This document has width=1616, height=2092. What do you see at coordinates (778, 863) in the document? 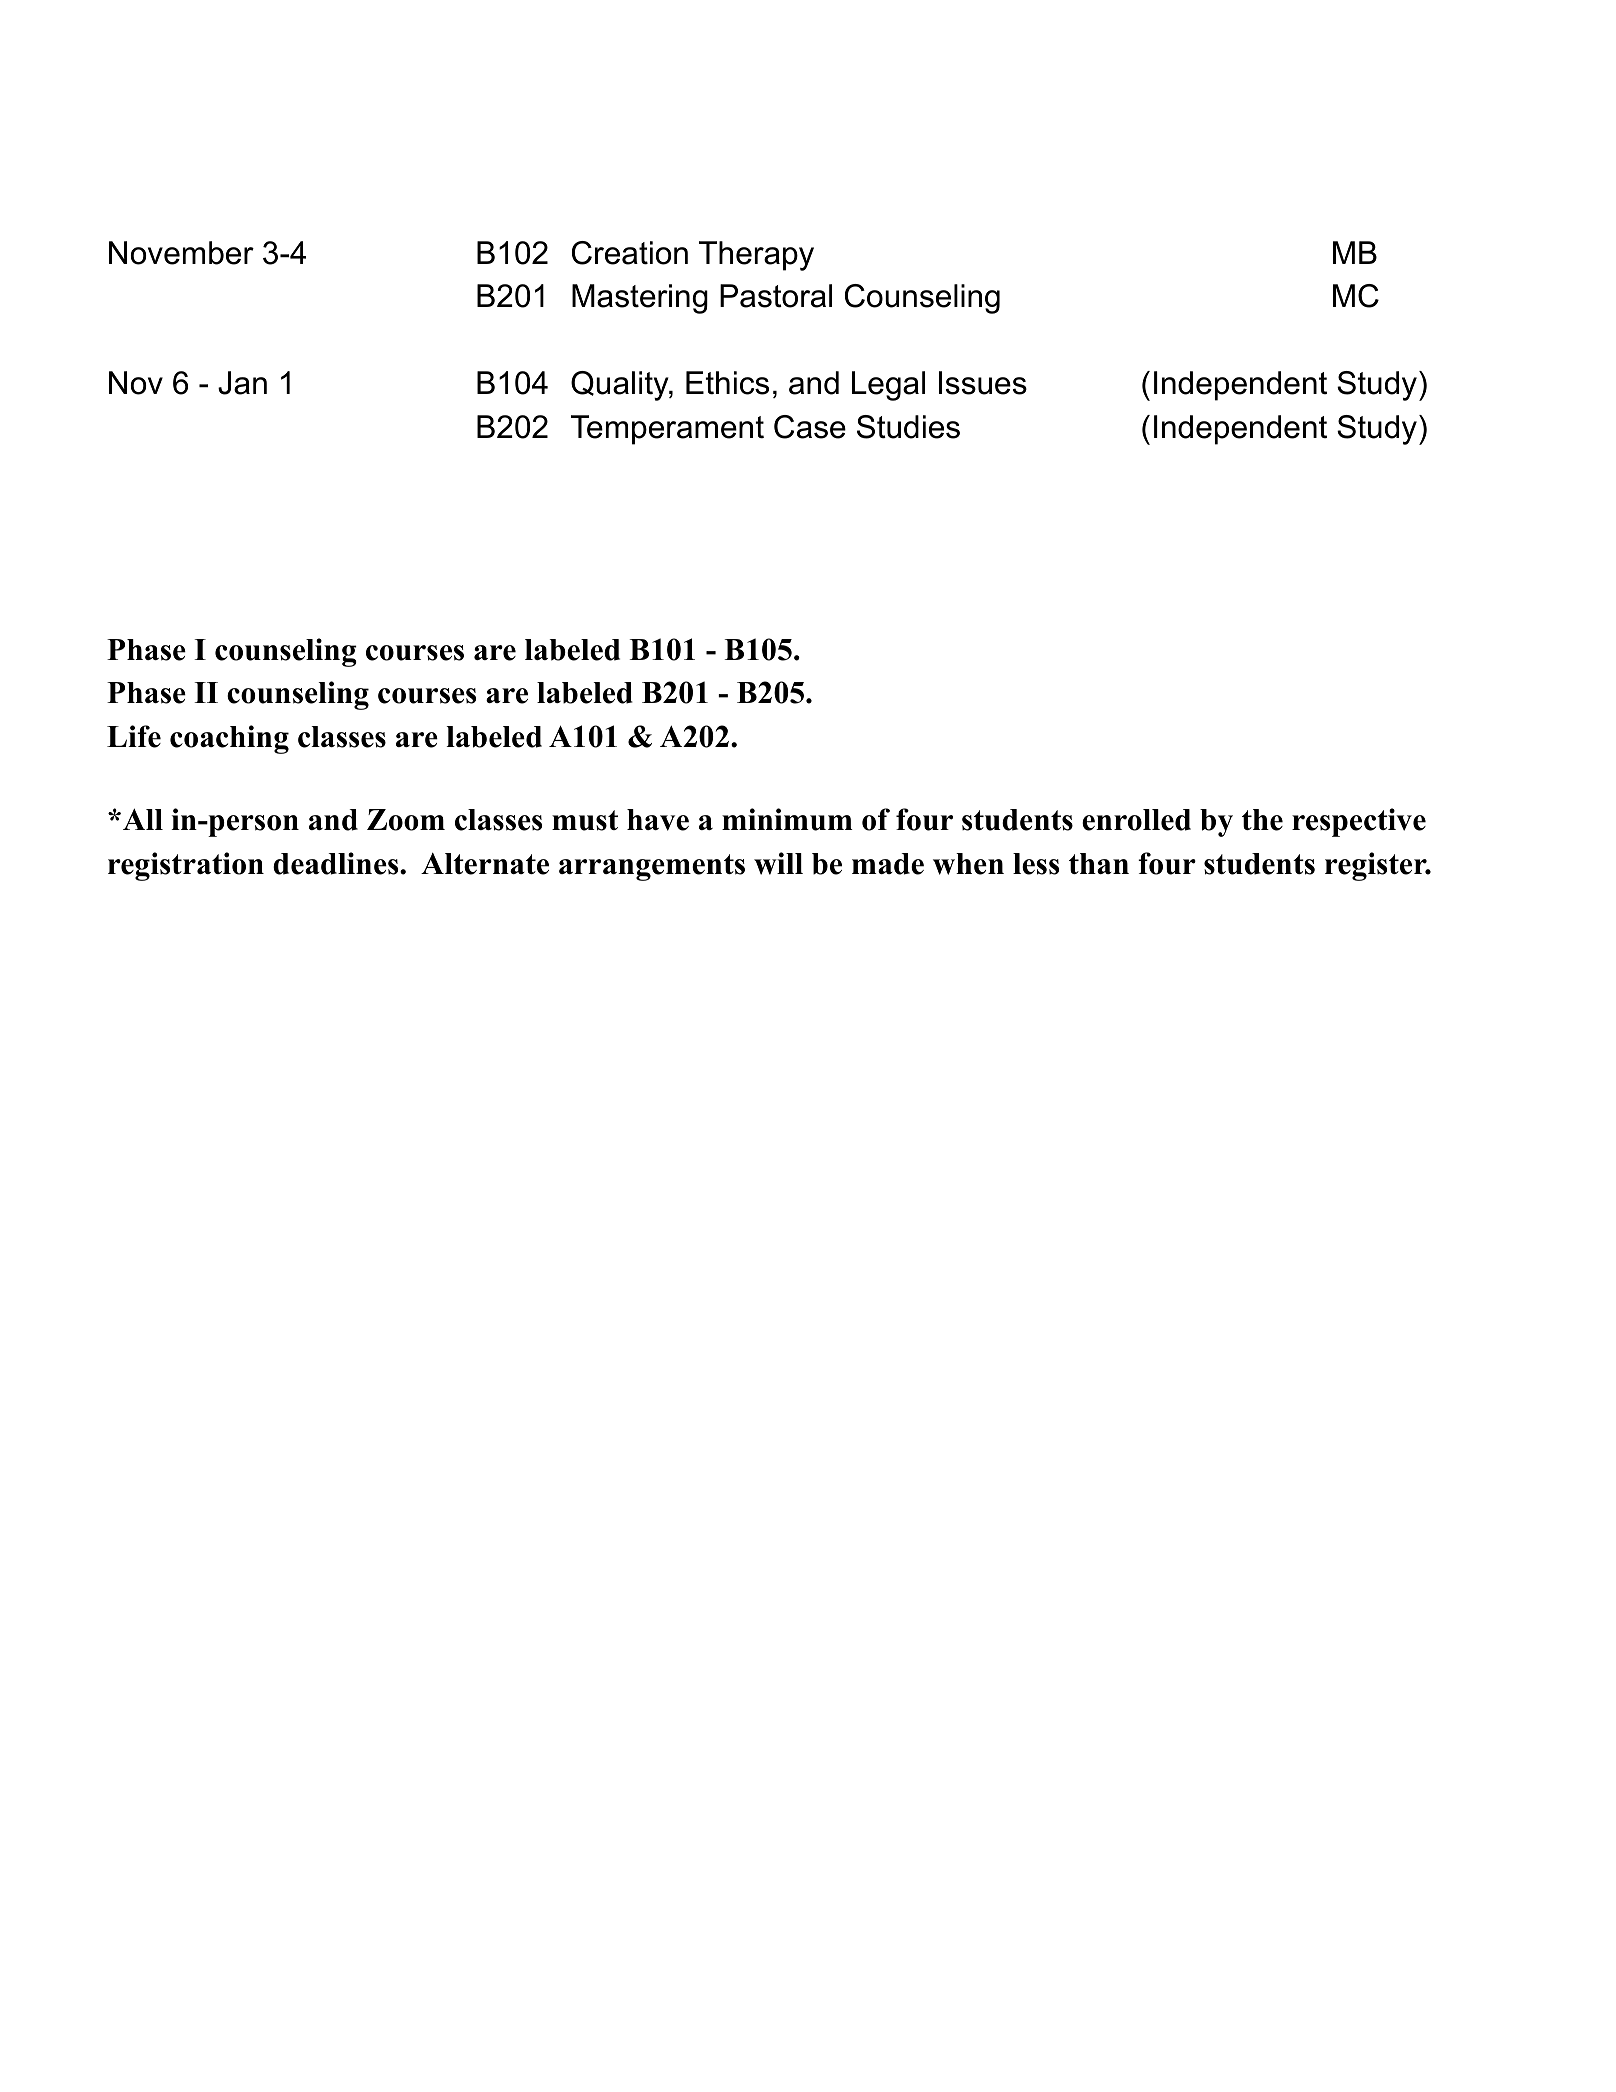
I see `will` at bounding box center [778, 863].
